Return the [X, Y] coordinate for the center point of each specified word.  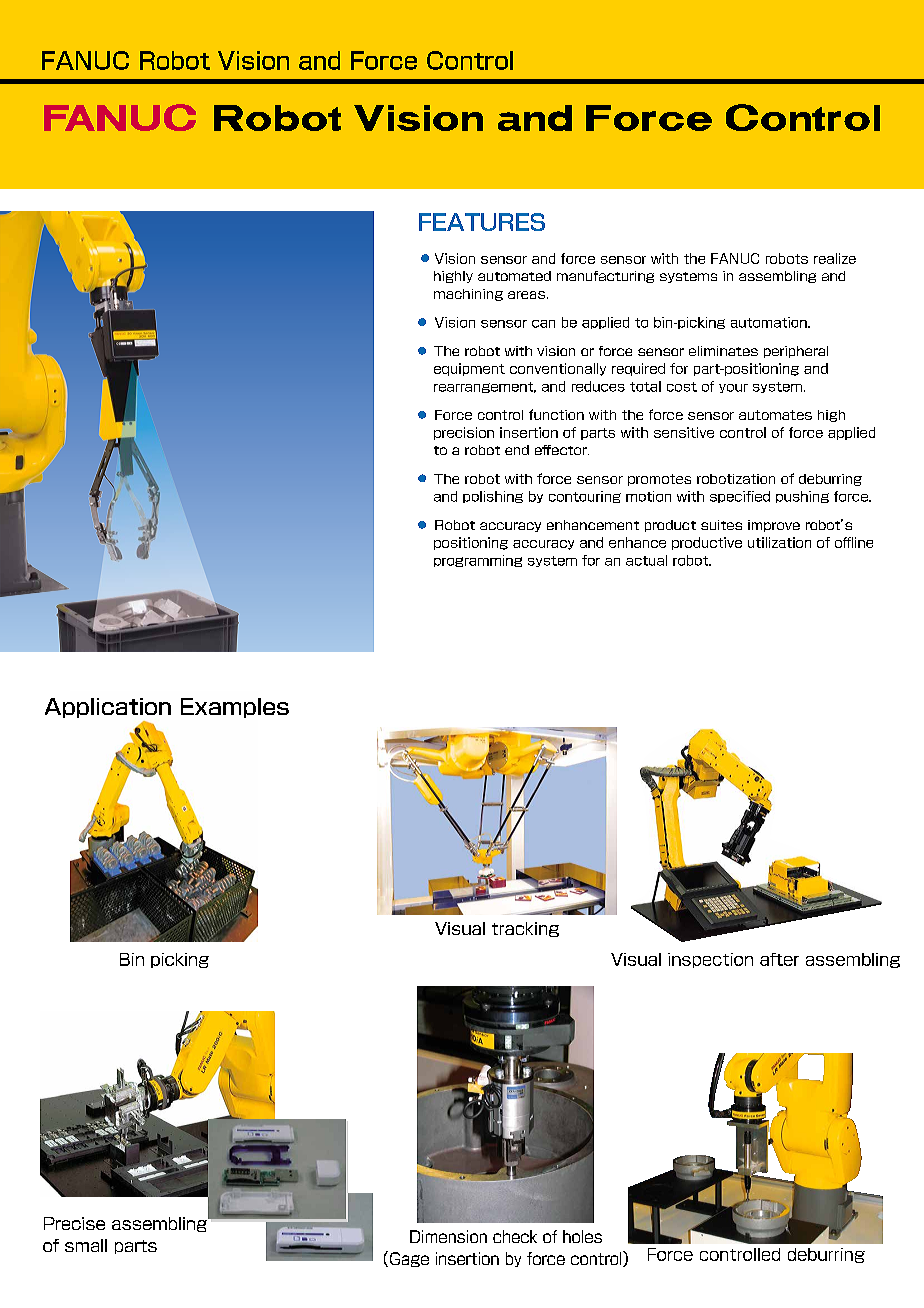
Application [108, 708]
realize [835, 258]
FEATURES [482, 222]
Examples [235, 708]
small [86, 1245]
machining [468, 295]
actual [646, 560]
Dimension [448, 1236]
